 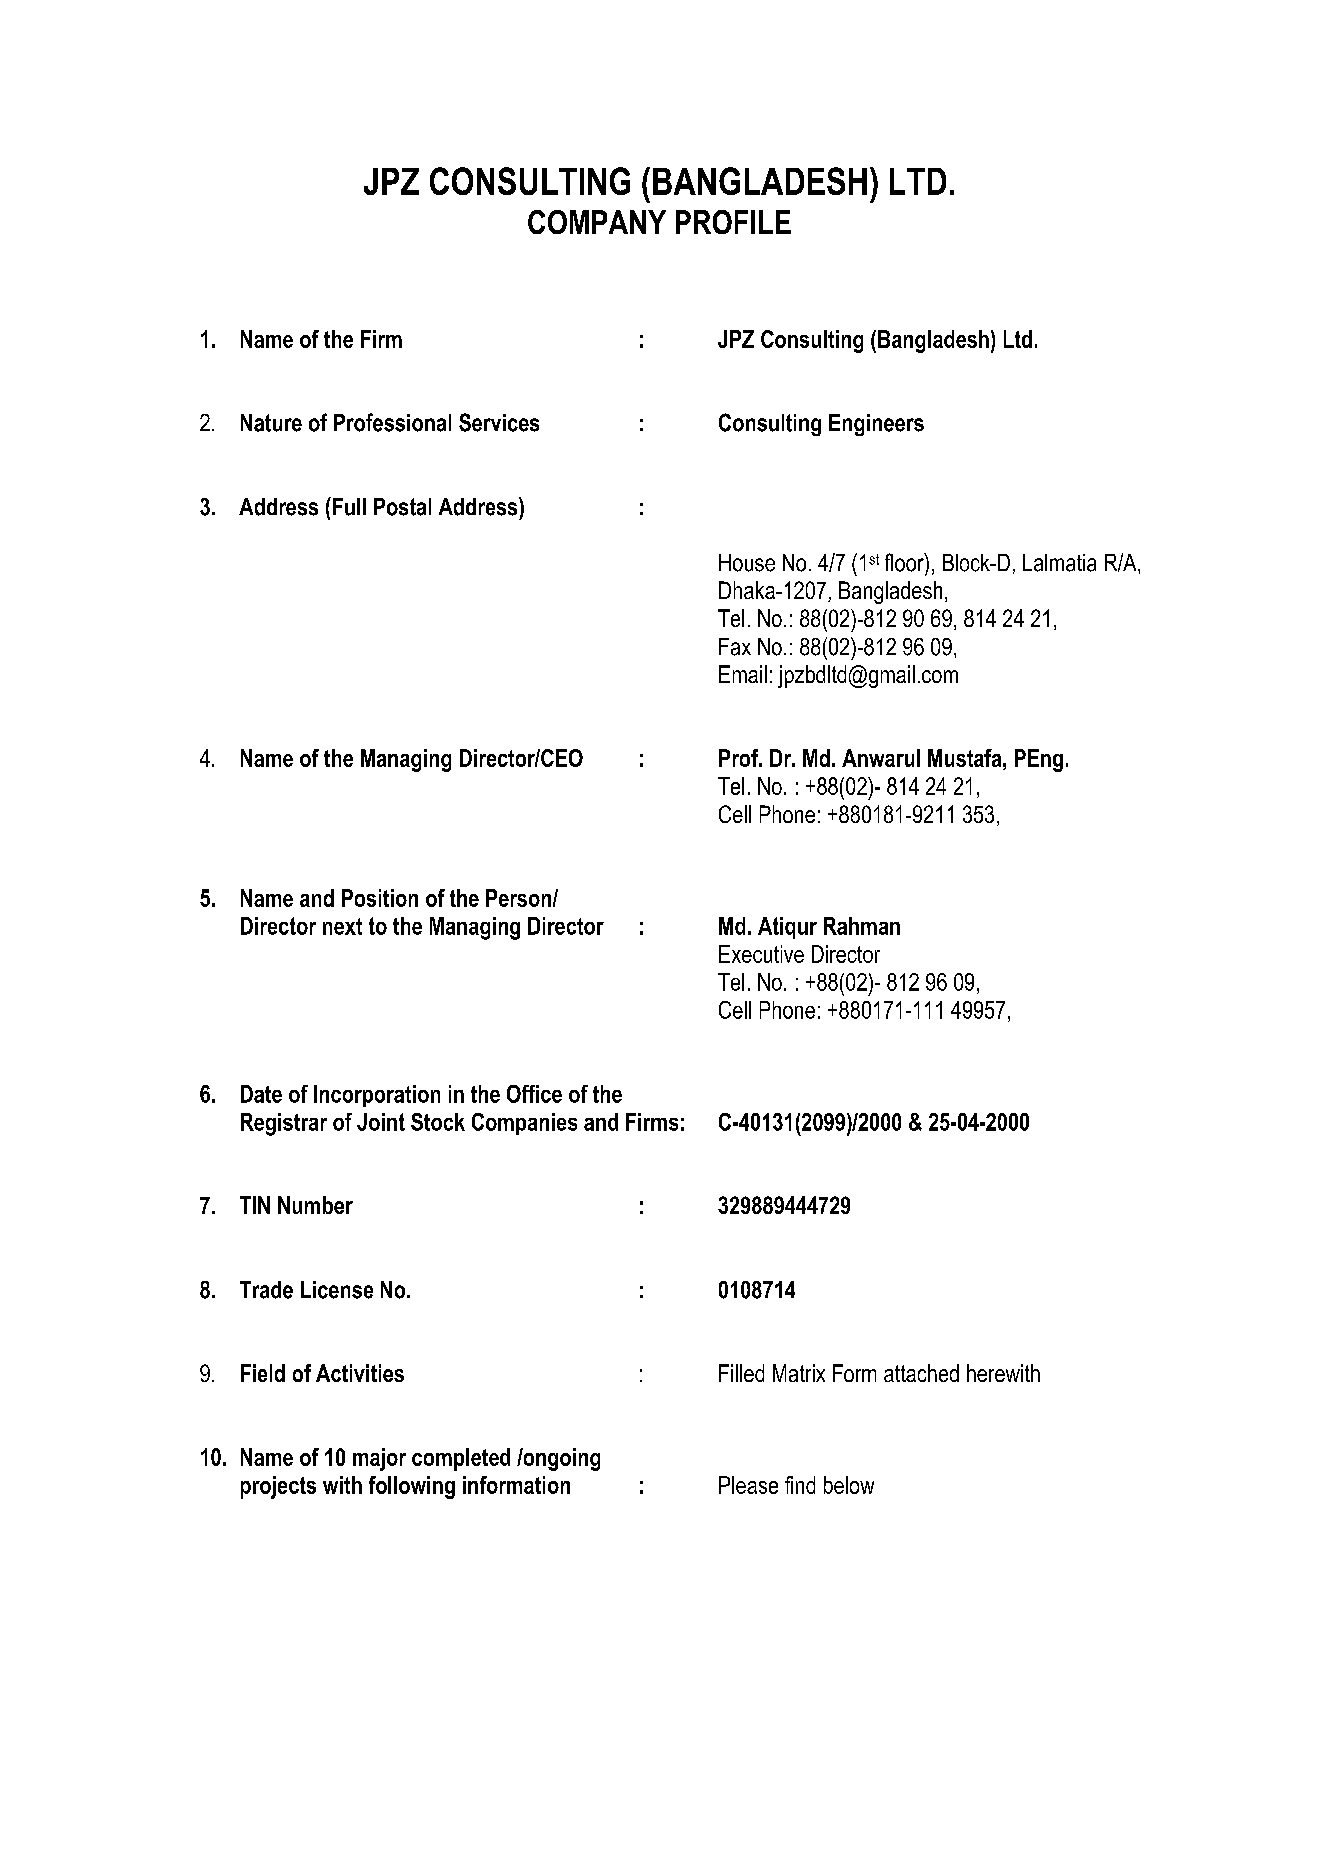 What do you see at coordinates (380, 898) in the screenshot?
I see `Position` at bounding box center [380, 898].
